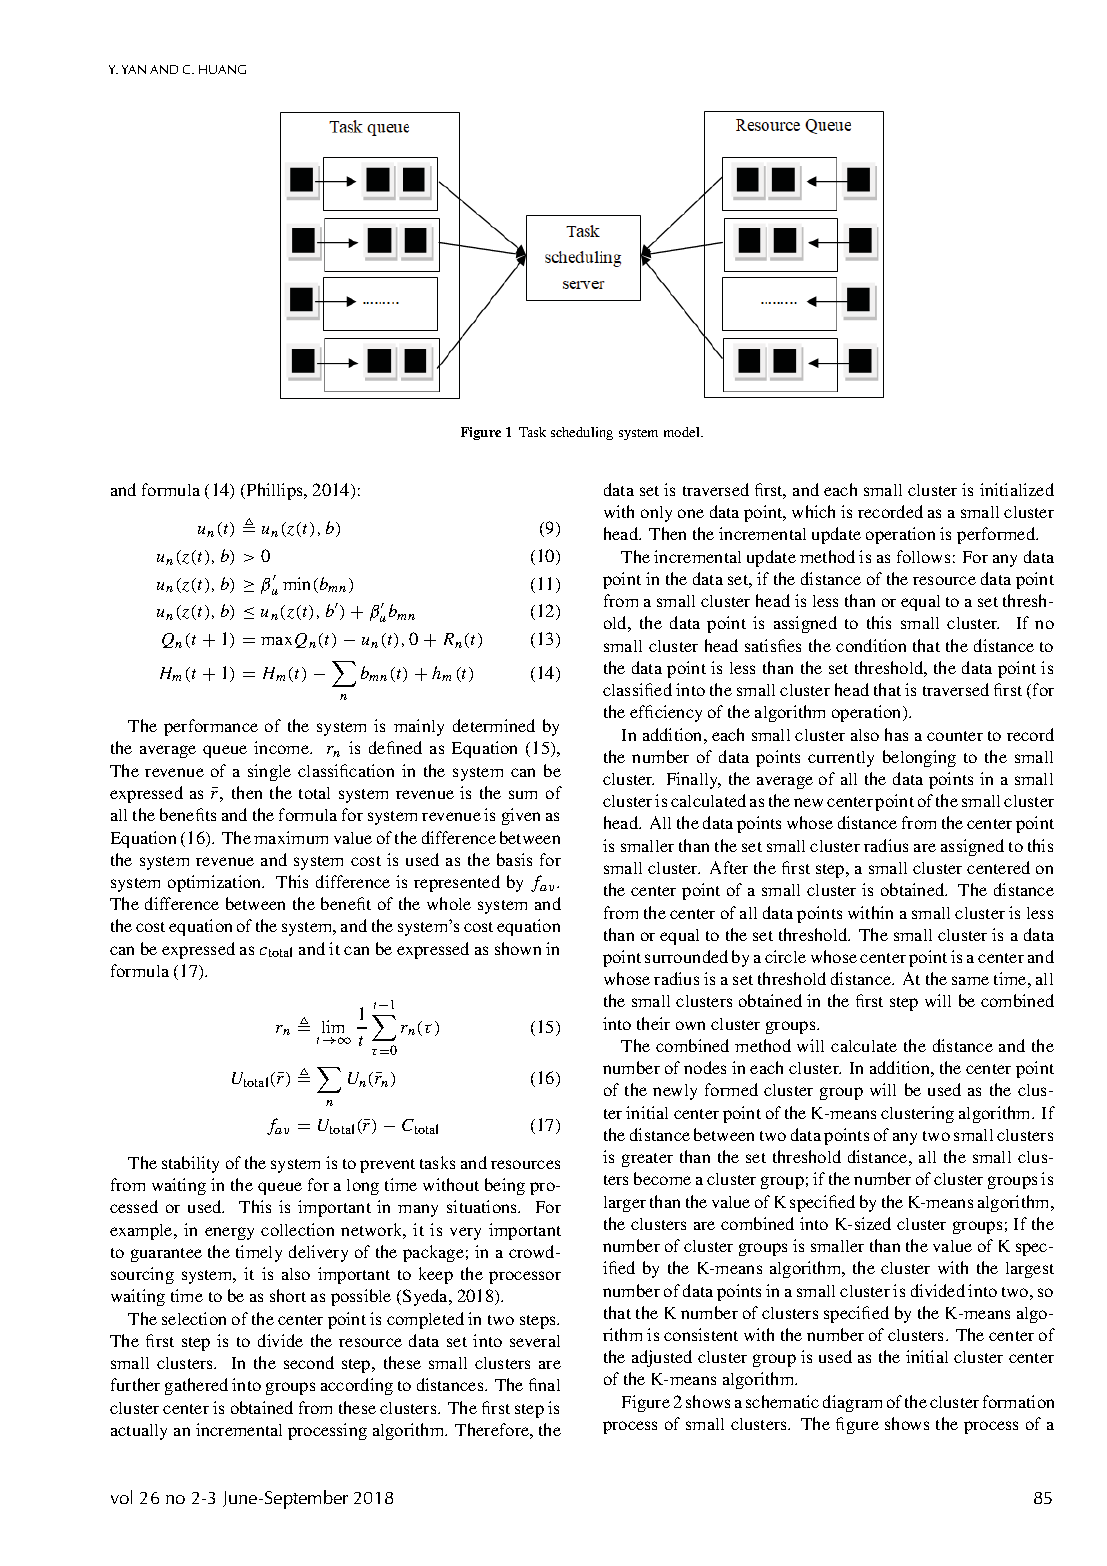 The height and width of the screenshot is (1566, 1107). I want to click on model, so click(683, 432).
